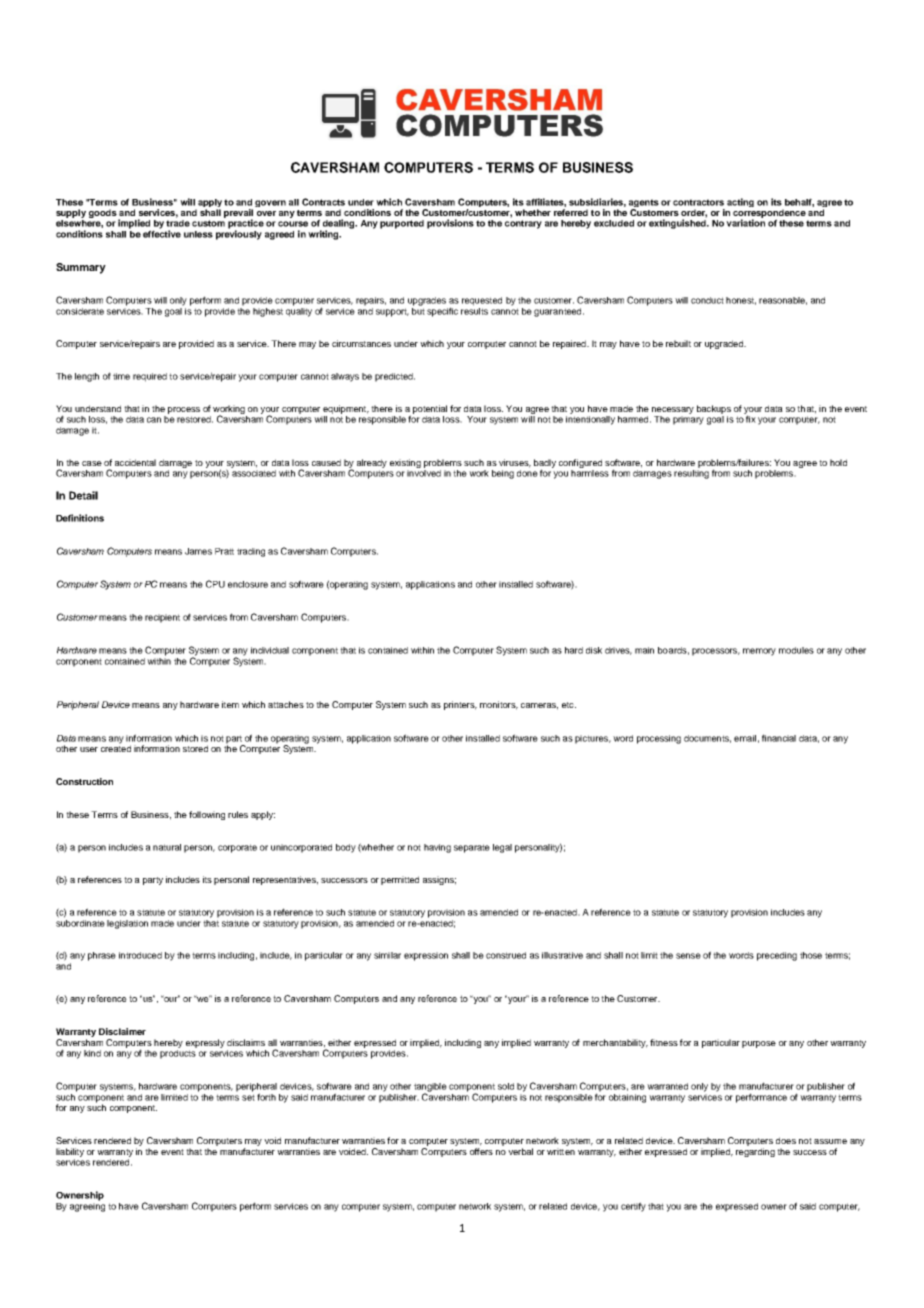 This screenshot has height=1308, width=924. Describe the element at coordinates (779, 738) in the screenshot. I see `financial` at that location.
